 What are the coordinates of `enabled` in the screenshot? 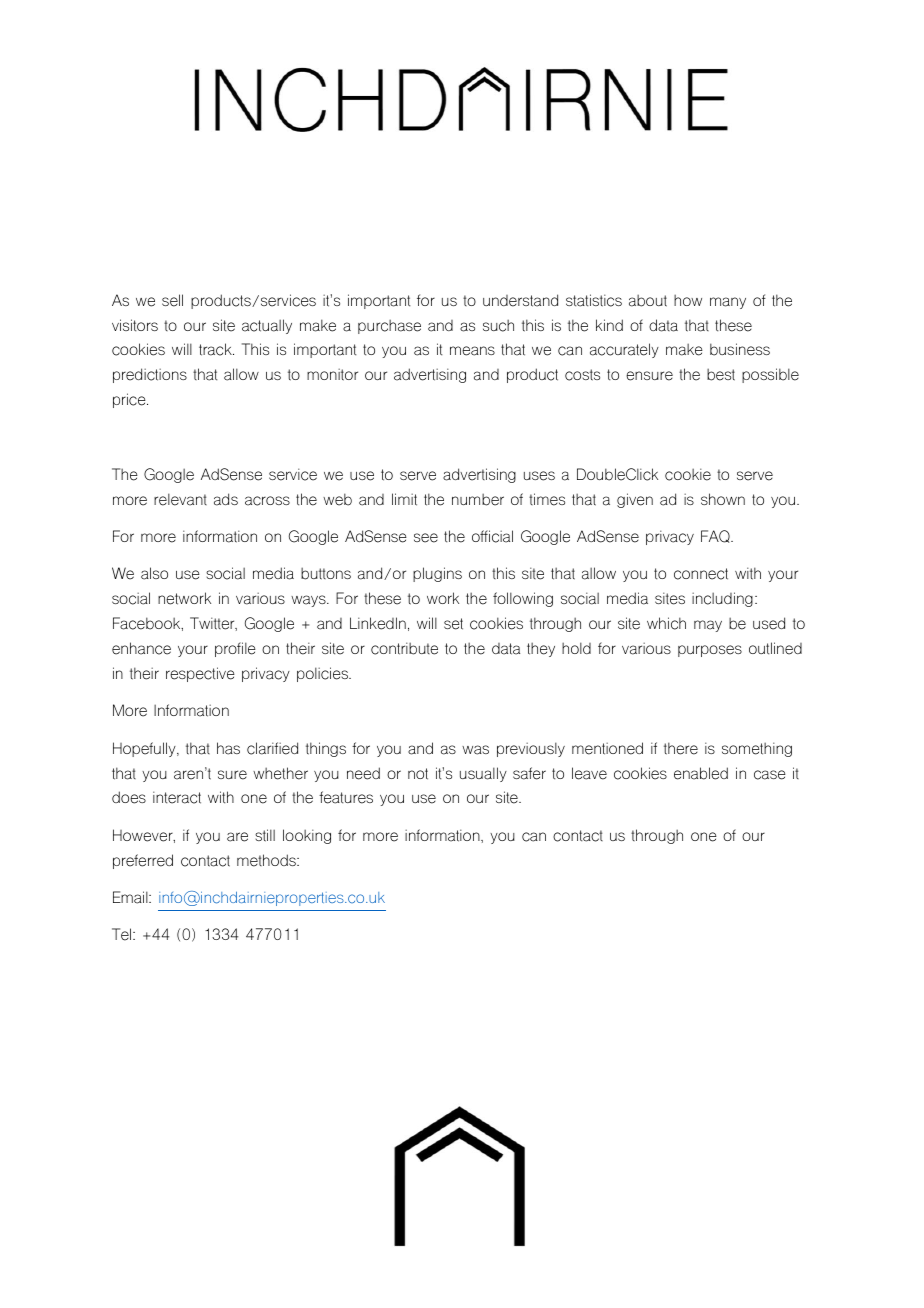 It's located at (701, 773).
